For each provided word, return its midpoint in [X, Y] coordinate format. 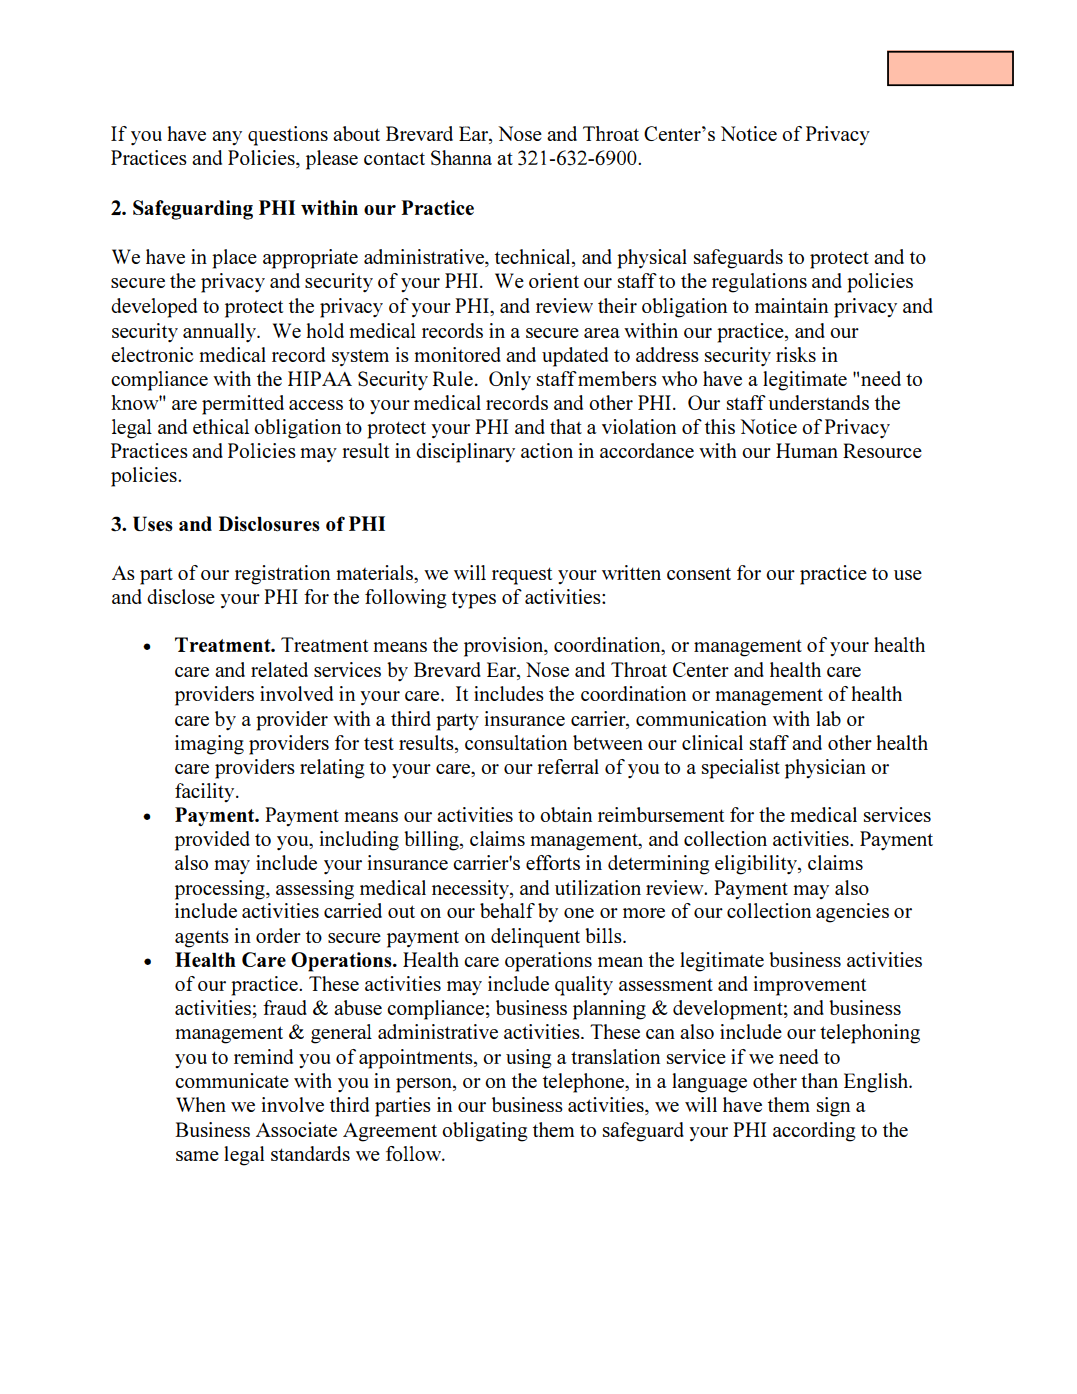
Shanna [461, 158]
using [529, 1059]
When [201, 1104]
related [279, 669]
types [474, 600]
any [227, 138]
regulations [759, 283]
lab [828, 718]
